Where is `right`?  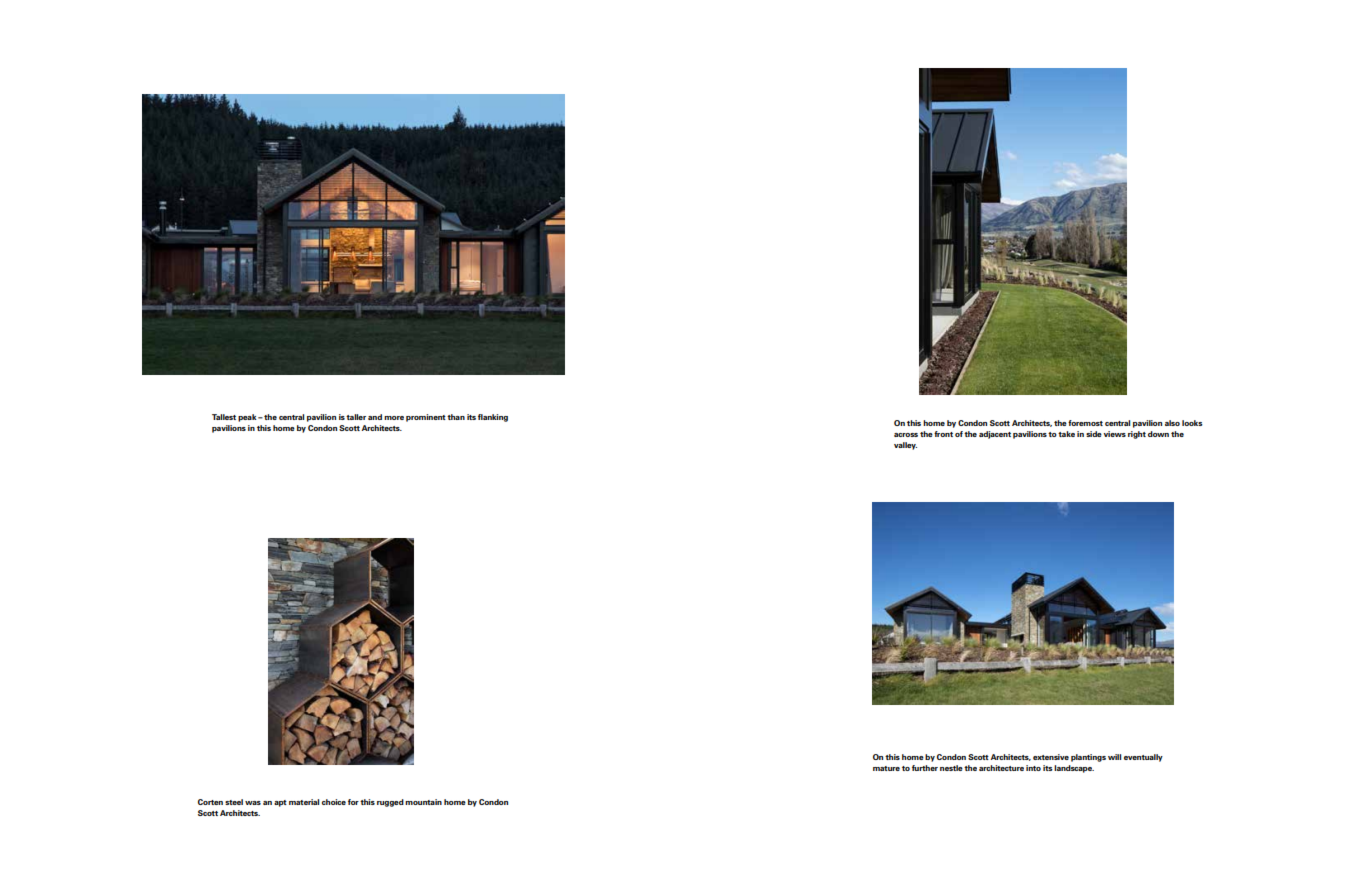 right is located at coordinates (1137, 435).
